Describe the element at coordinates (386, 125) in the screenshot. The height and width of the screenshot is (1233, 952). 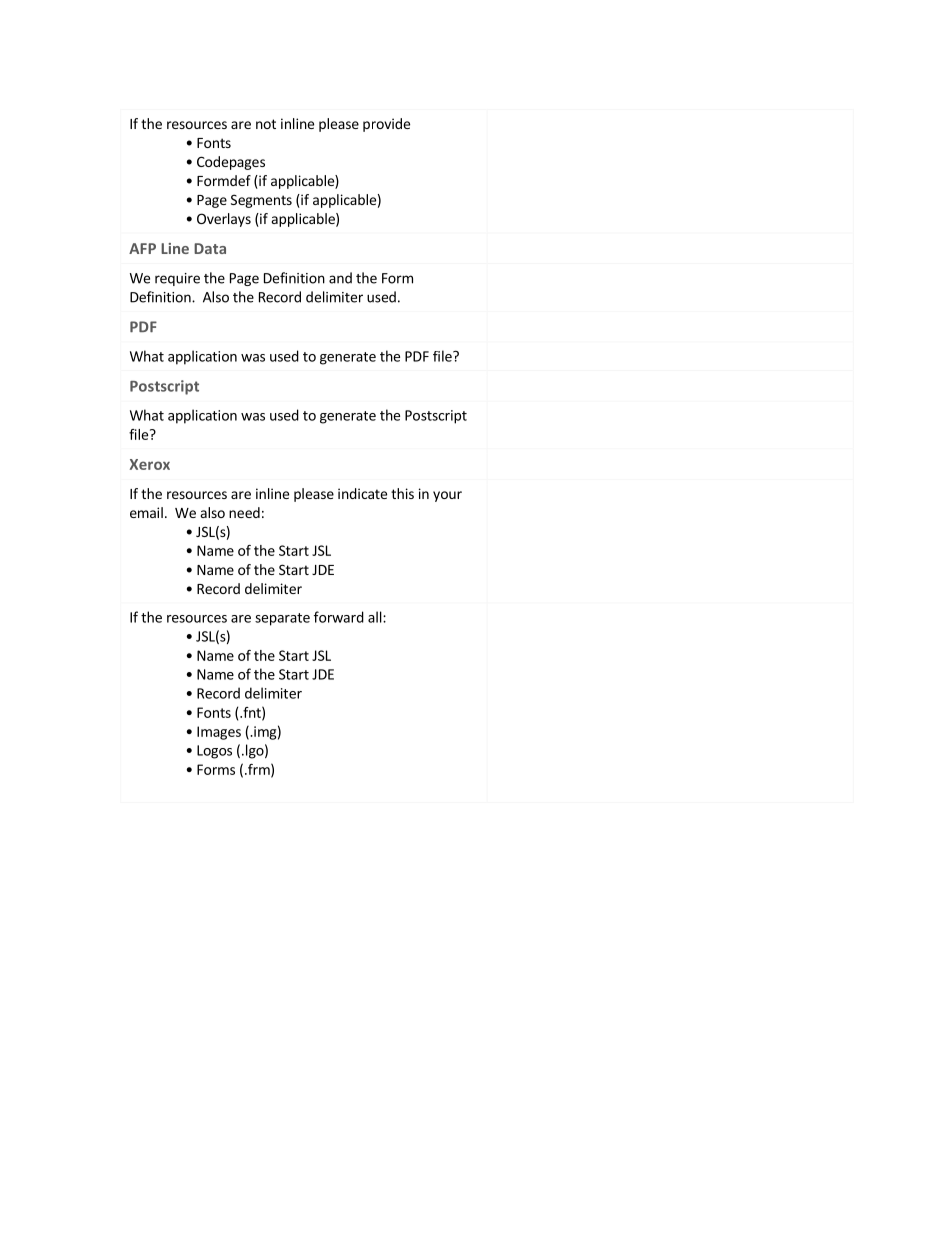
I see `provide` at that location.
